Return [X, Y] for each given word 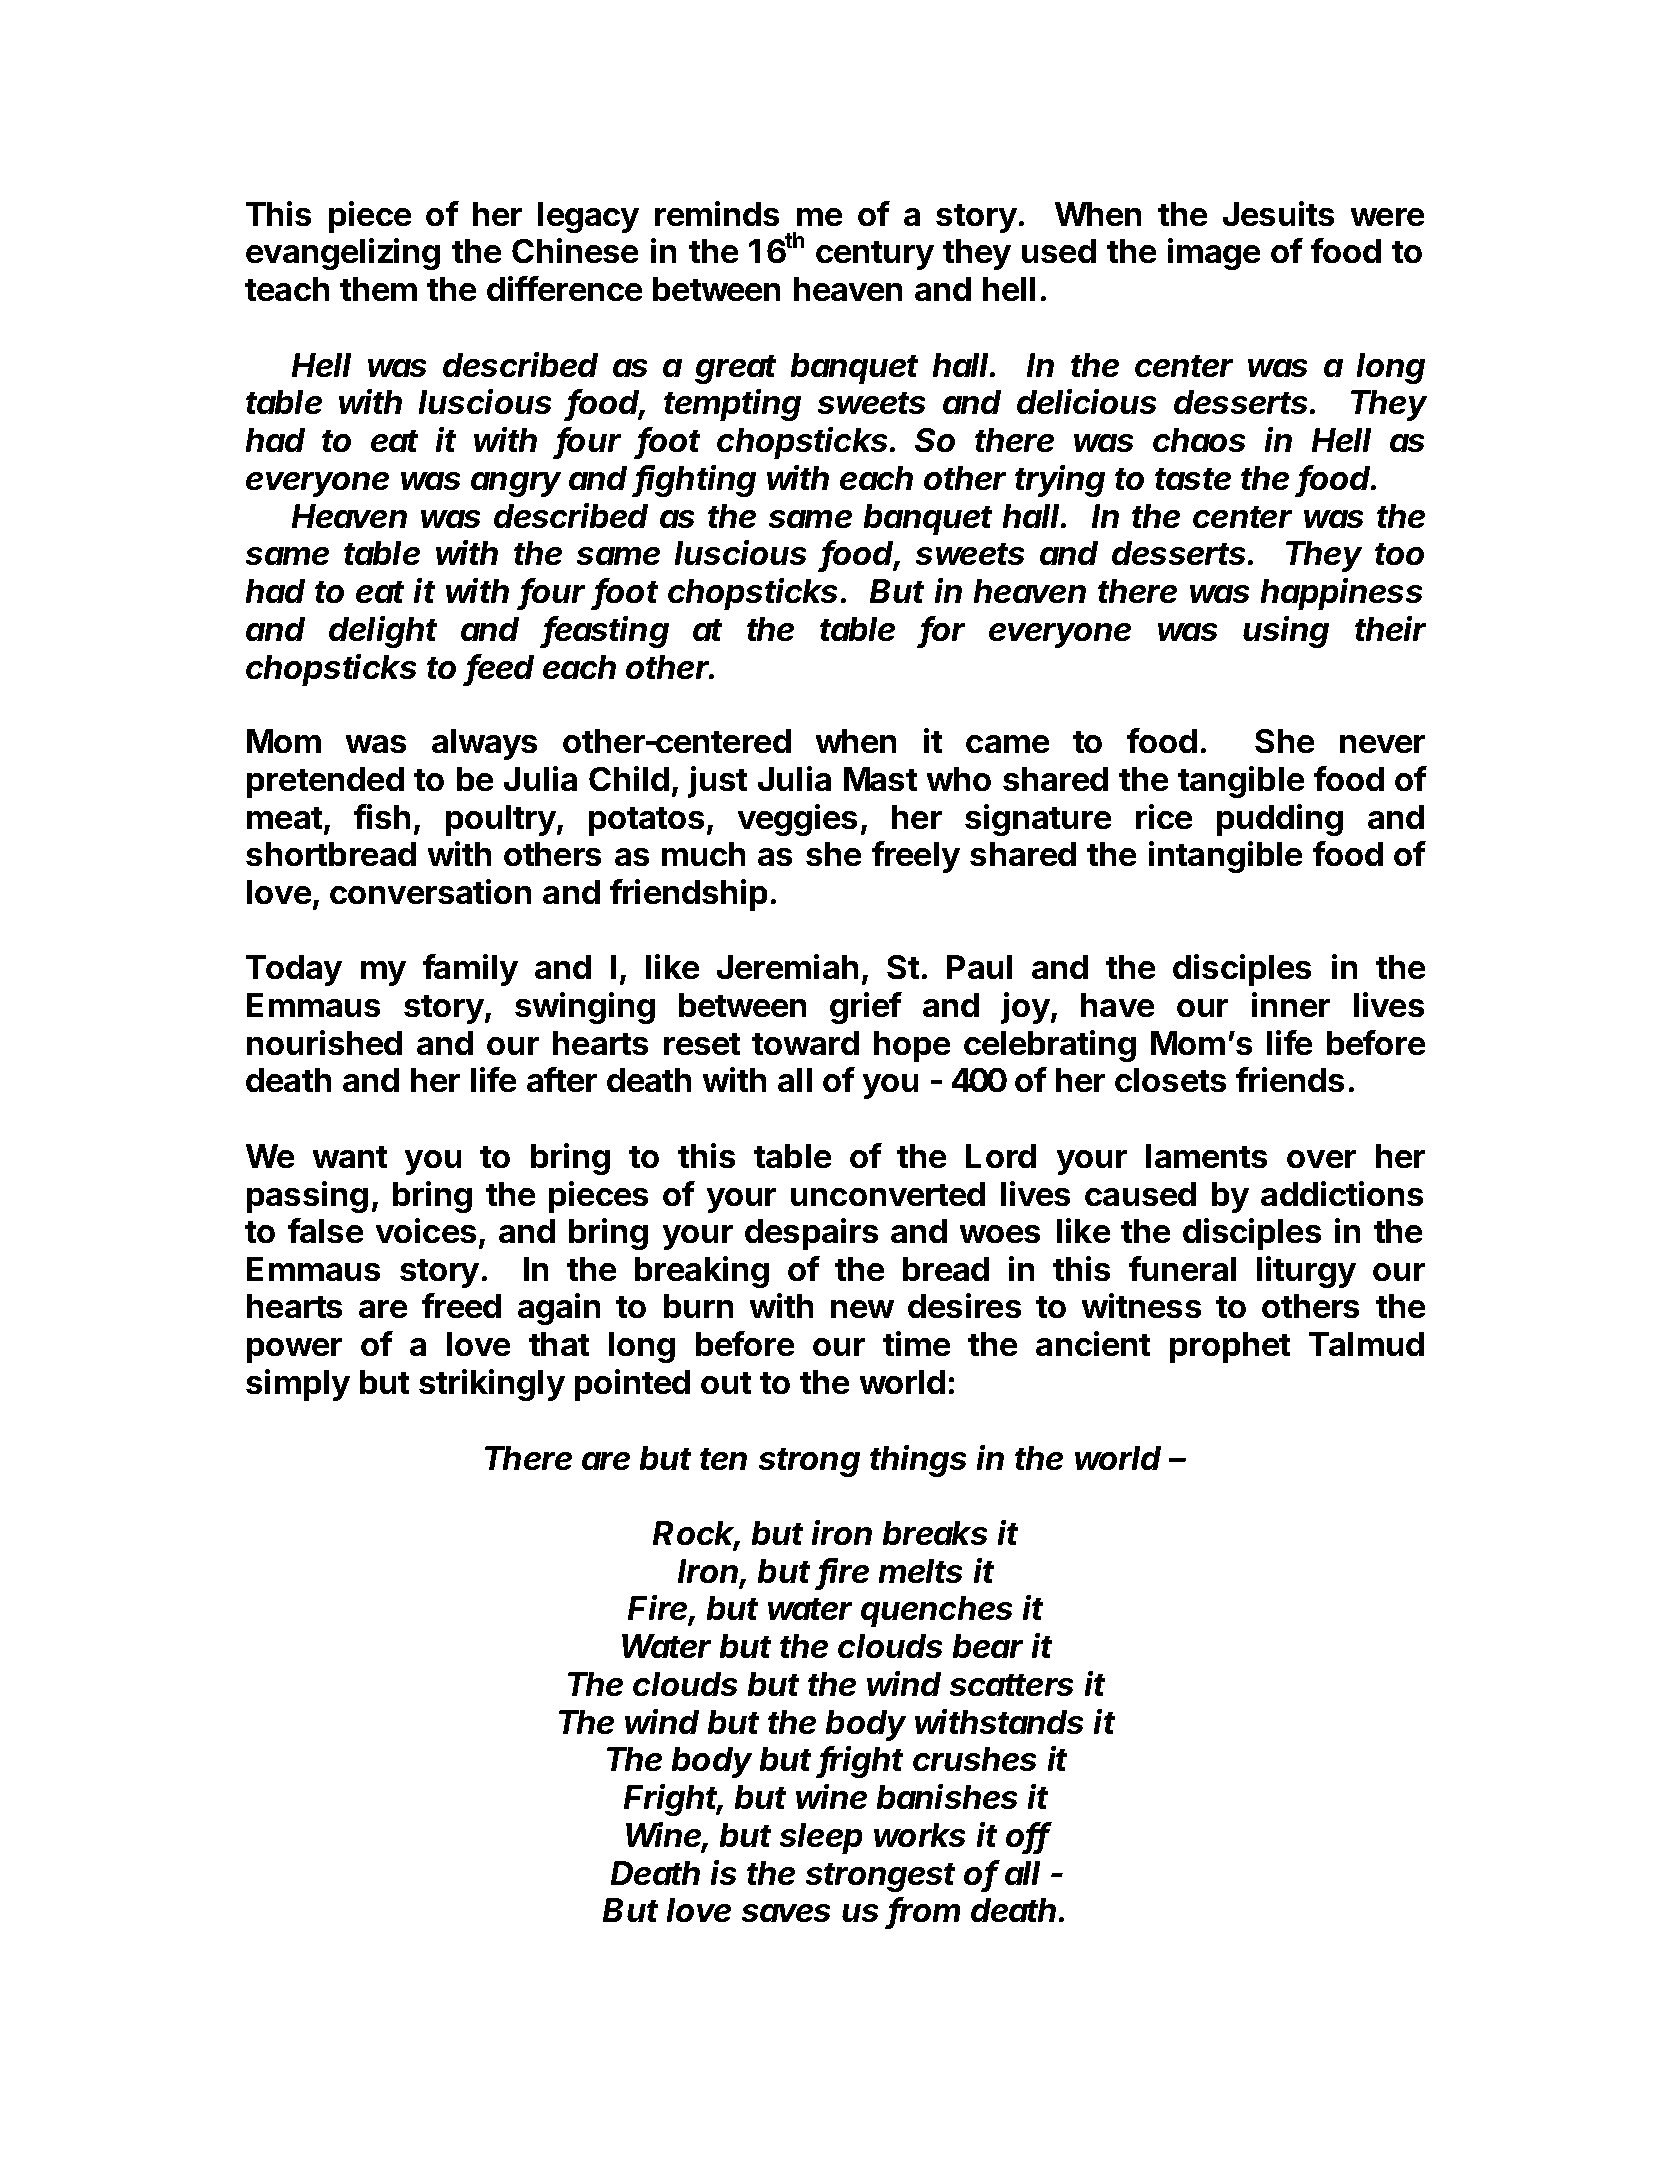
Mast [880, 779]
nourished [324, 1042]
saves [786, 1913]
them [378, 289]
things [918, 1461]
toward [805, 1043]
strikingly [492, 1385]
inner [1291, 1004]
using [1286, 632]
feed [500, 668]
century [875, 255]
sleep [821, 1838]
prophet [1230, 1347]
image [1214, 254]
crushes [974, 1759]
